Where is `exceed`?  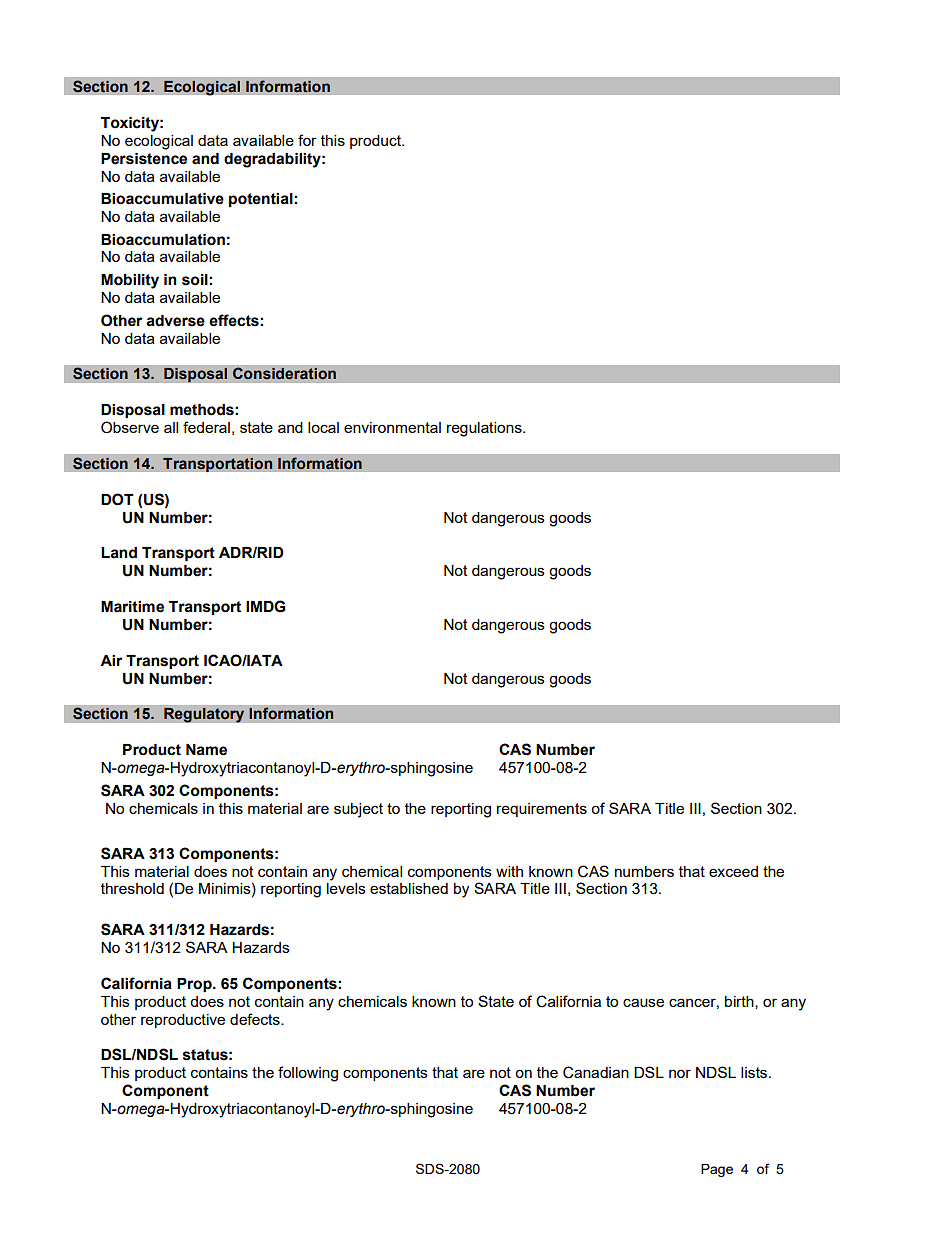
exceed is located at coordinates (733, 871).
